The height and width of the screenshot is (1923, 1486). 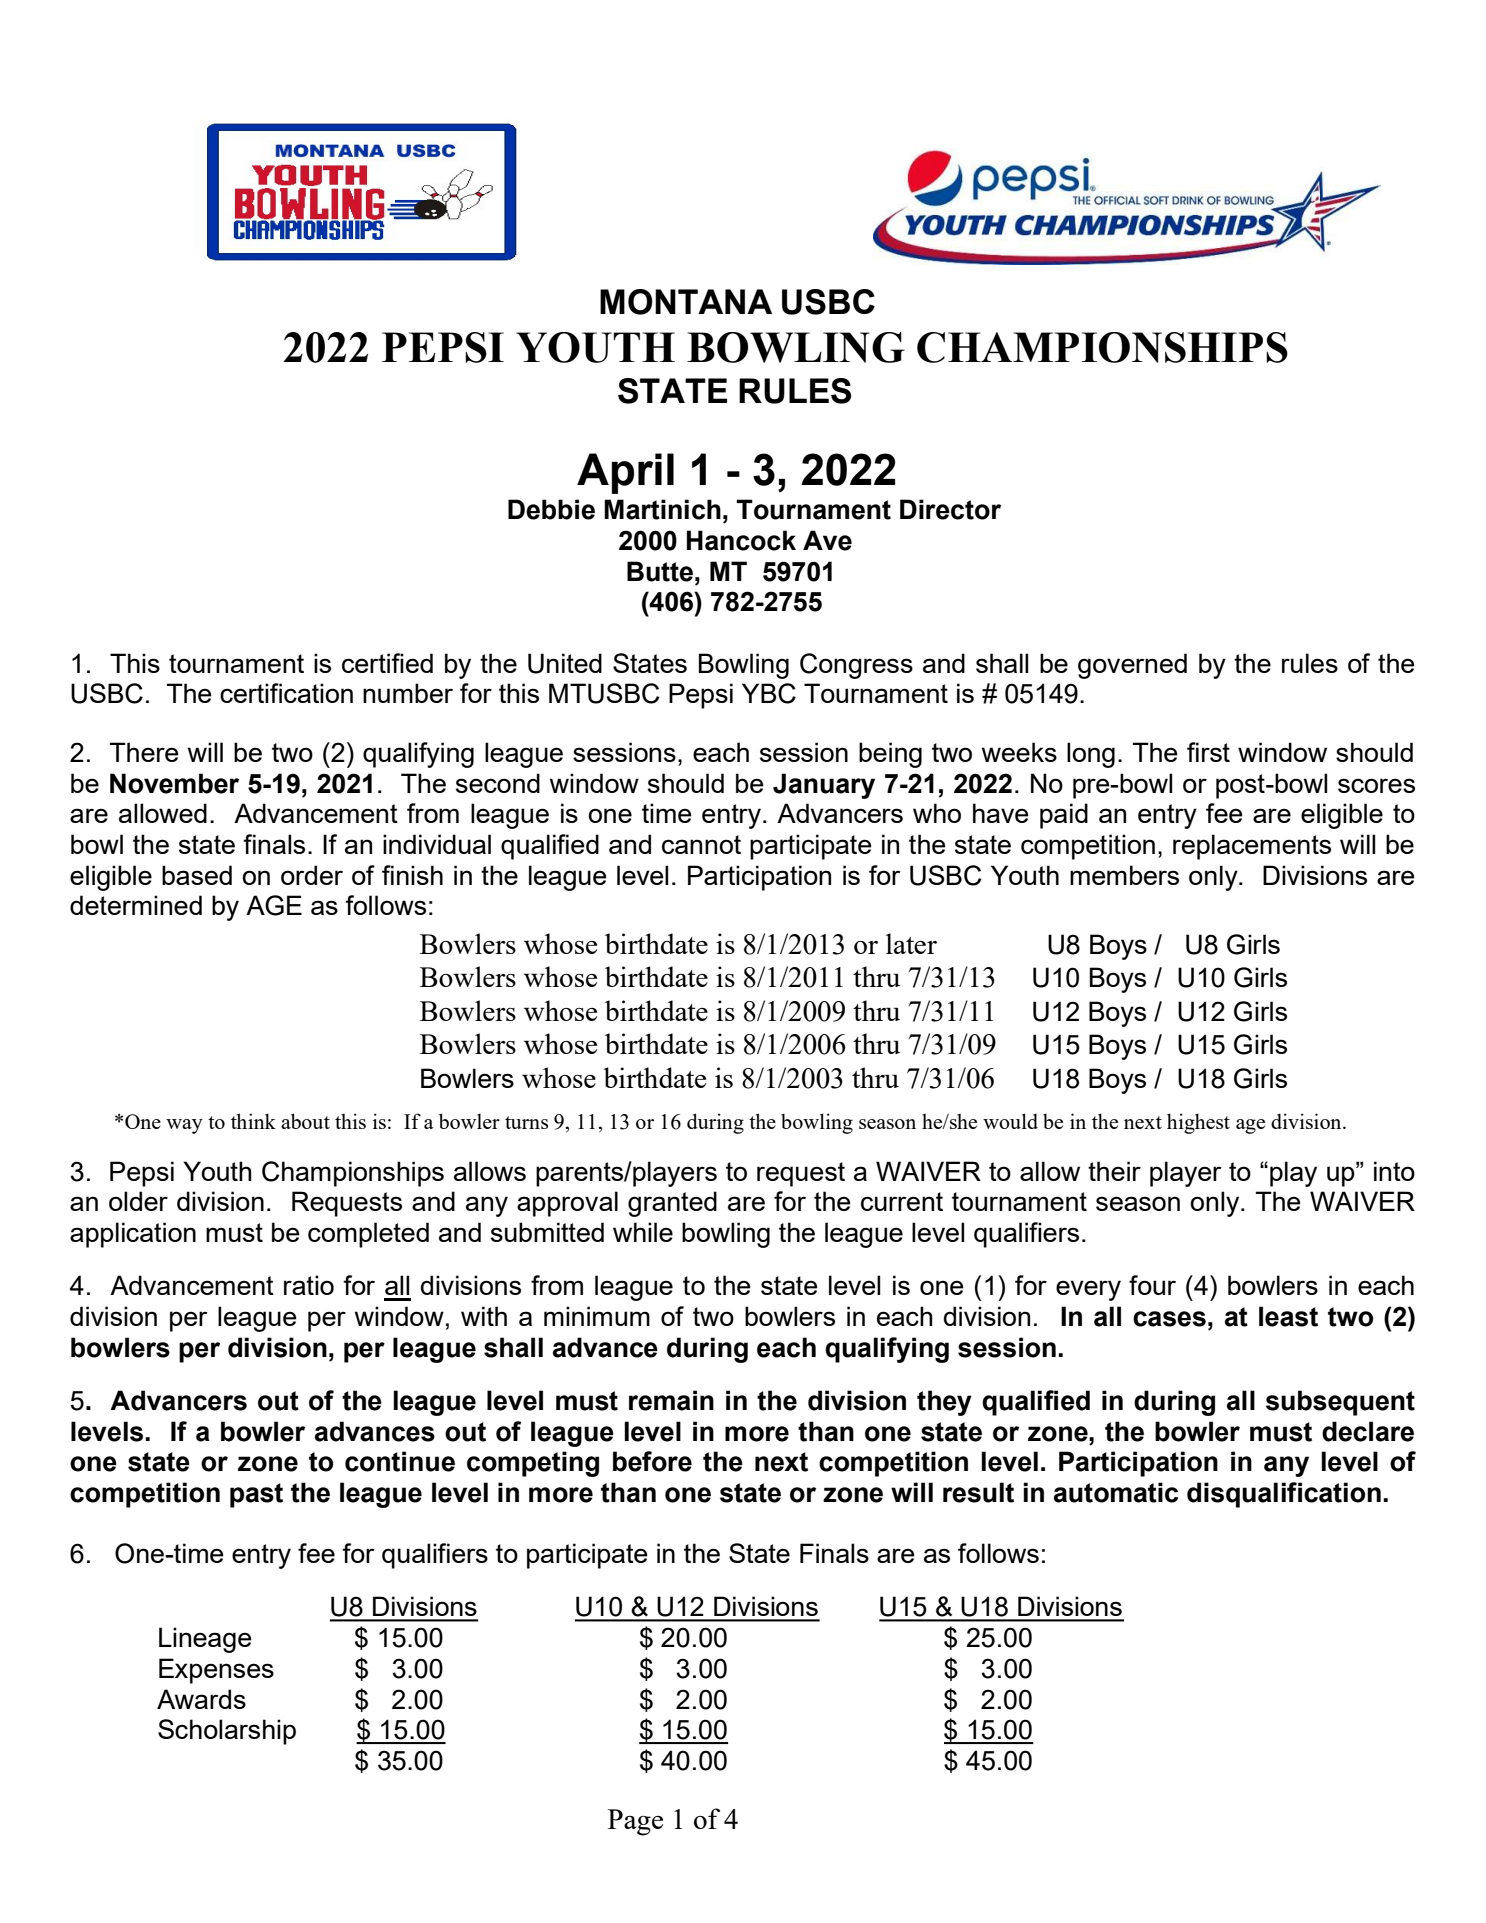 I want to click on least, so click(x=1288, y=1316).
